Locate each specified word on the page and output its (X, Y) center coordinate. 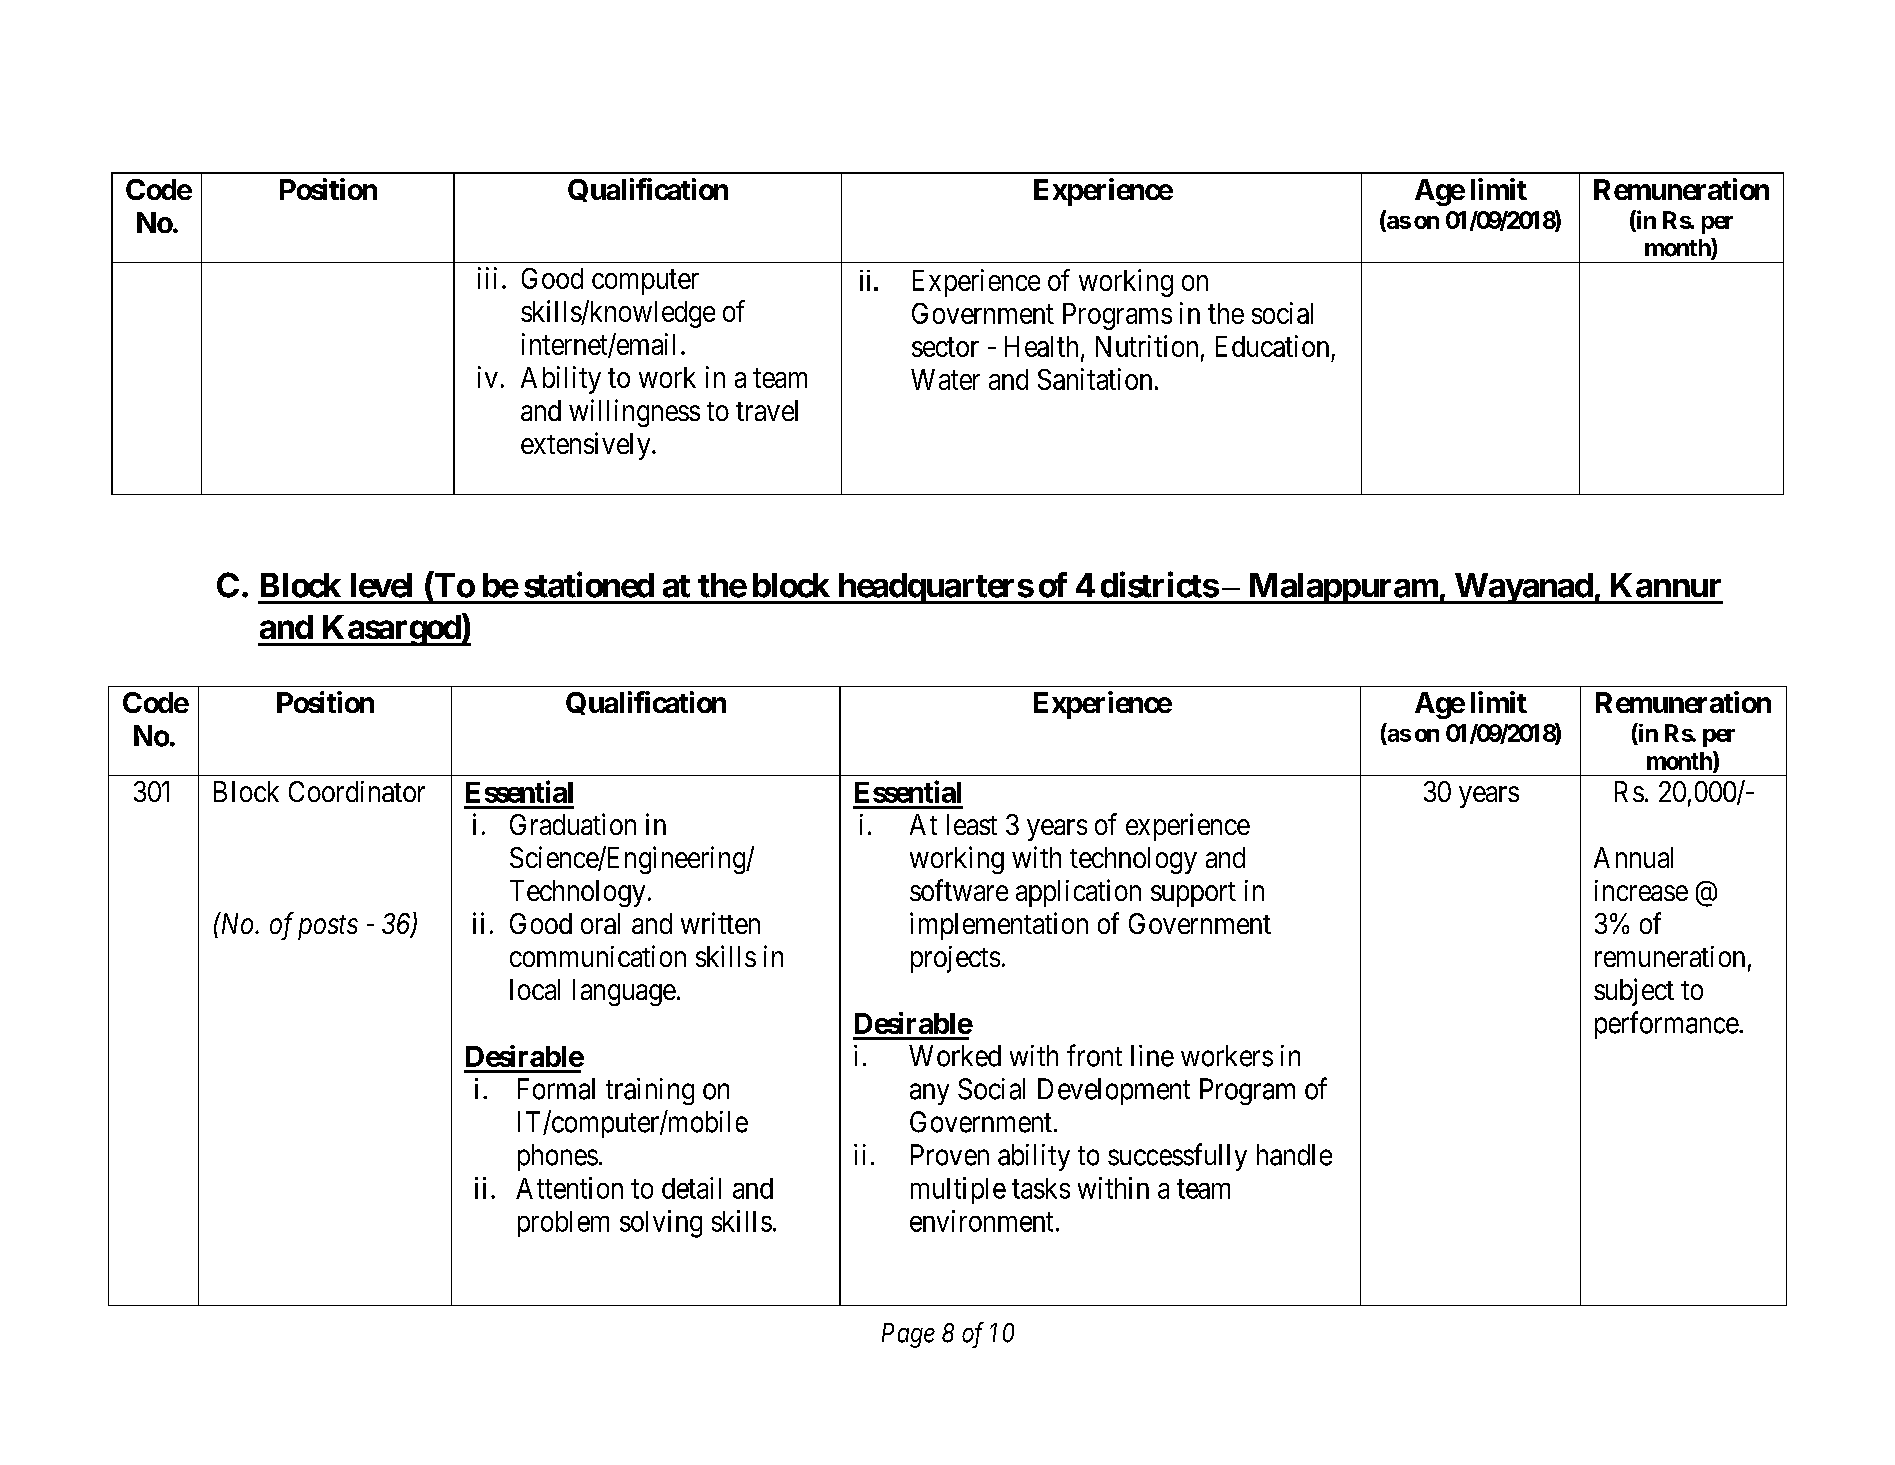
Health (1041, 346)
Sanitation (1095, 379)
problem (563, 1224)
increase (1641, 890)
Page (908, 1335)
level (381, 585)
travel (767, 410)
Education (1272, 346)
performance (1667, 1025)
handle (1294, 1155)
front (1094, 1055)
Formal (556, 1089)
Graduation (573, 824)
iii (487, 278)
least (972, 824)
